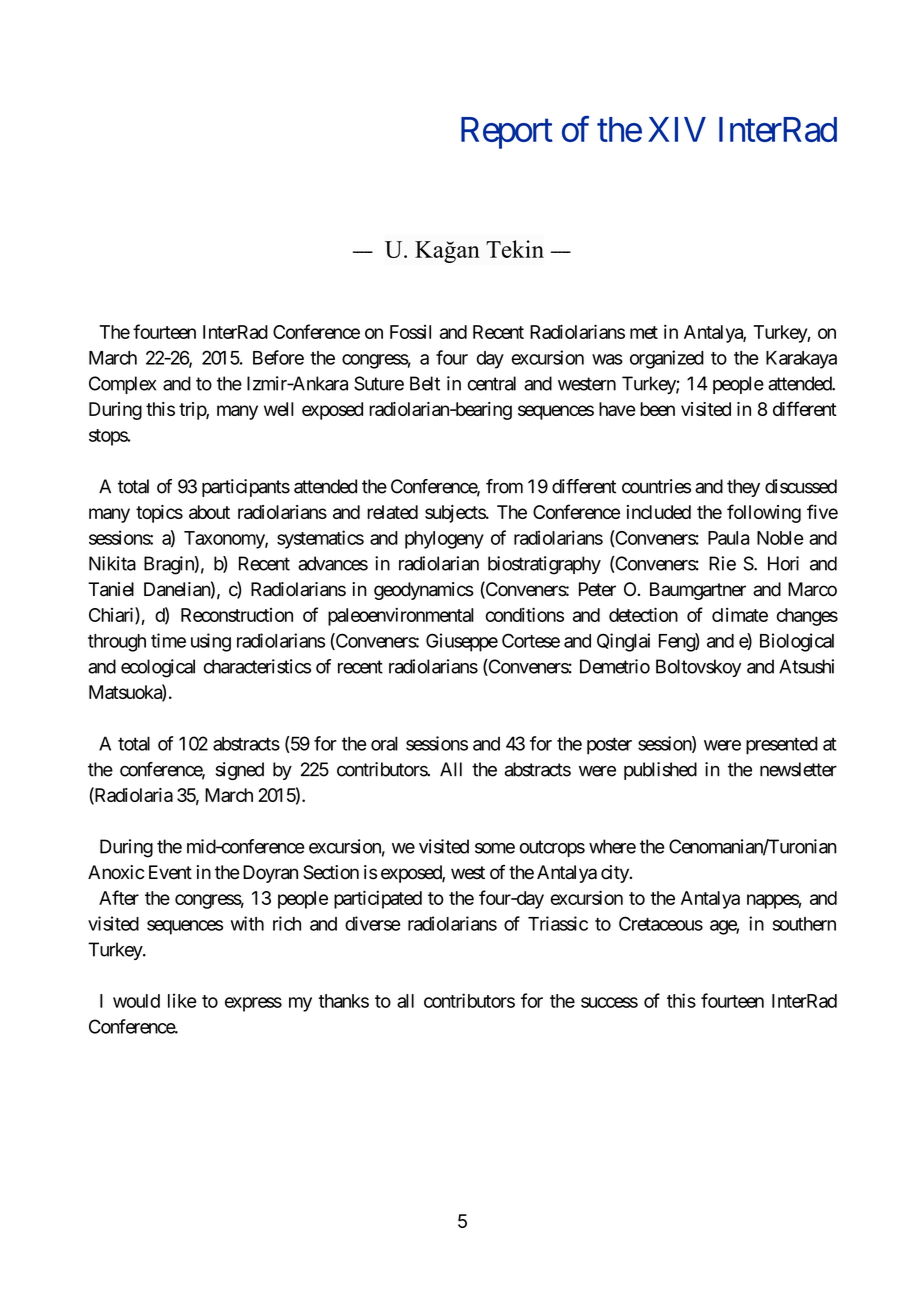 Image resolution: width=924 pixels, height=1308 pixels. I want to click on diverse, so click(373, 923).
